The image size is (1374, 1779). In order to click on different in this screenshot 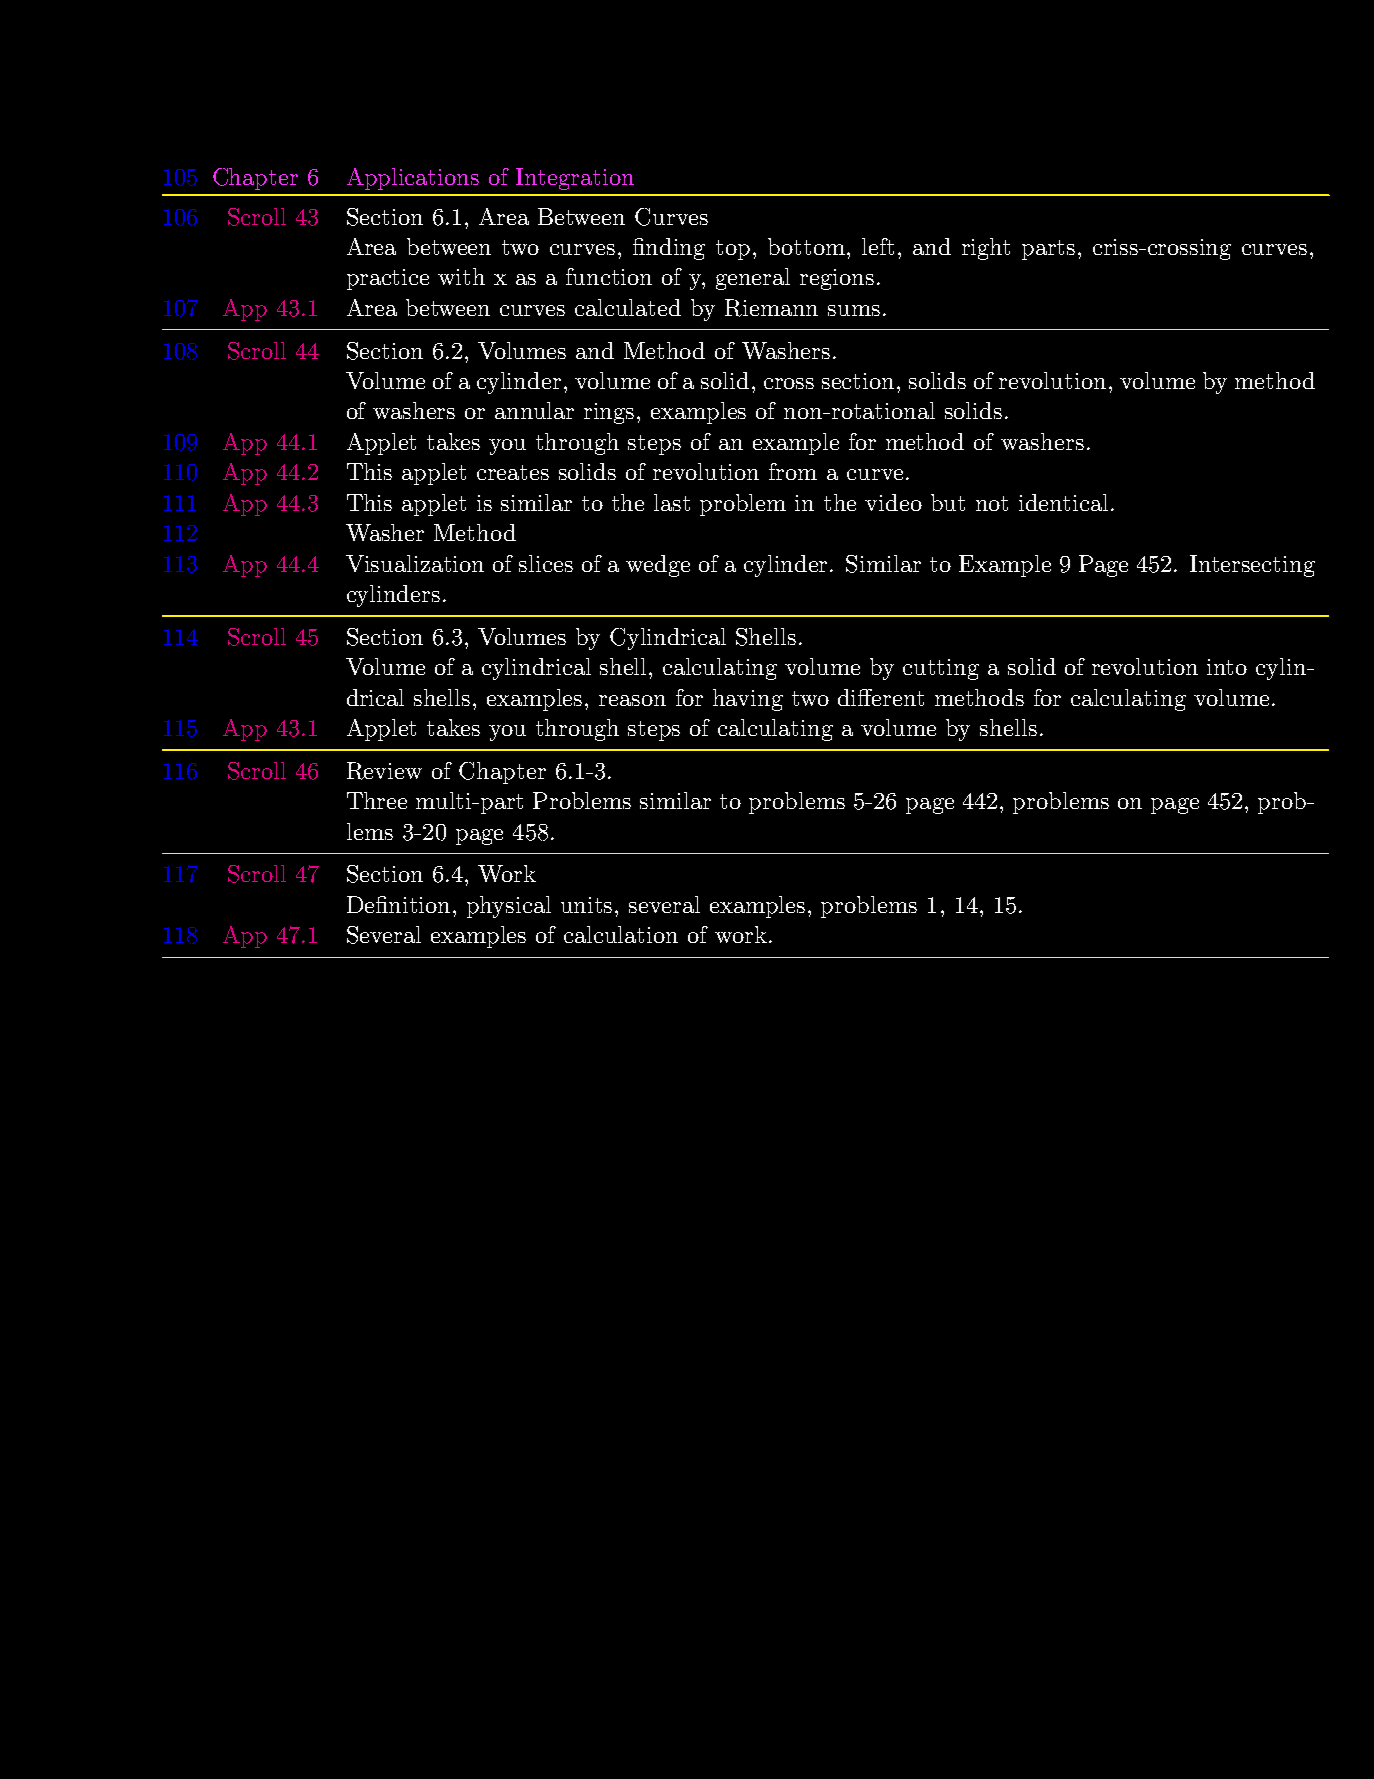, I will do `click(881, 697)`.
